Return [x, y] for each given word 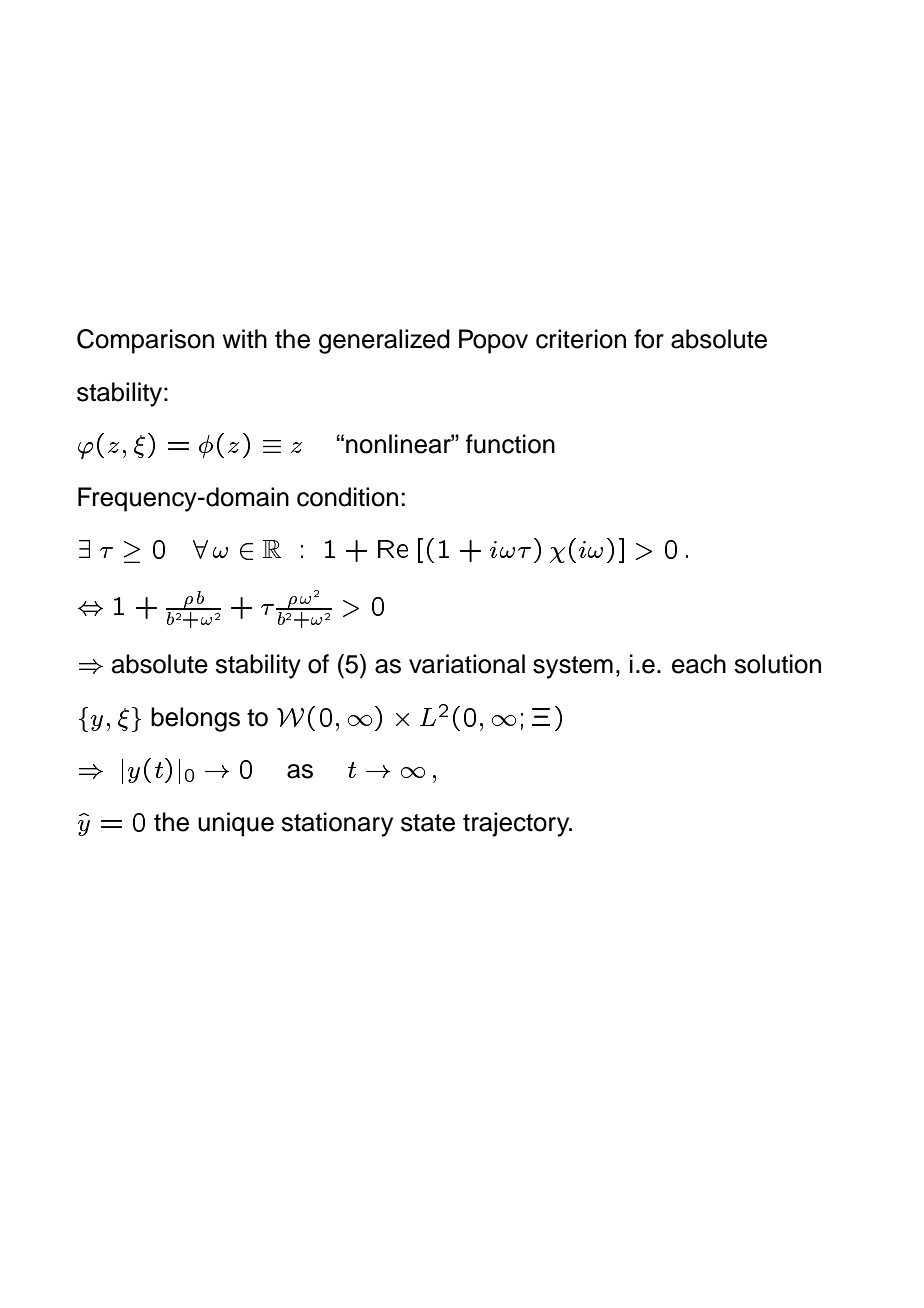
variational [467, 664]
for [649, 339]
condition [347, 497]
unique [236, 824]
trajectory [517, 824]
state [428, 823]
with [245, 338]
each [699, 664]
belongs [195, 719]
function [510, 444]
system [573, 667]
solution [777, 664]
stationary [337, 824]
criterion [581, 339]
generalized [384, 341]
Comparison [145, 341]
